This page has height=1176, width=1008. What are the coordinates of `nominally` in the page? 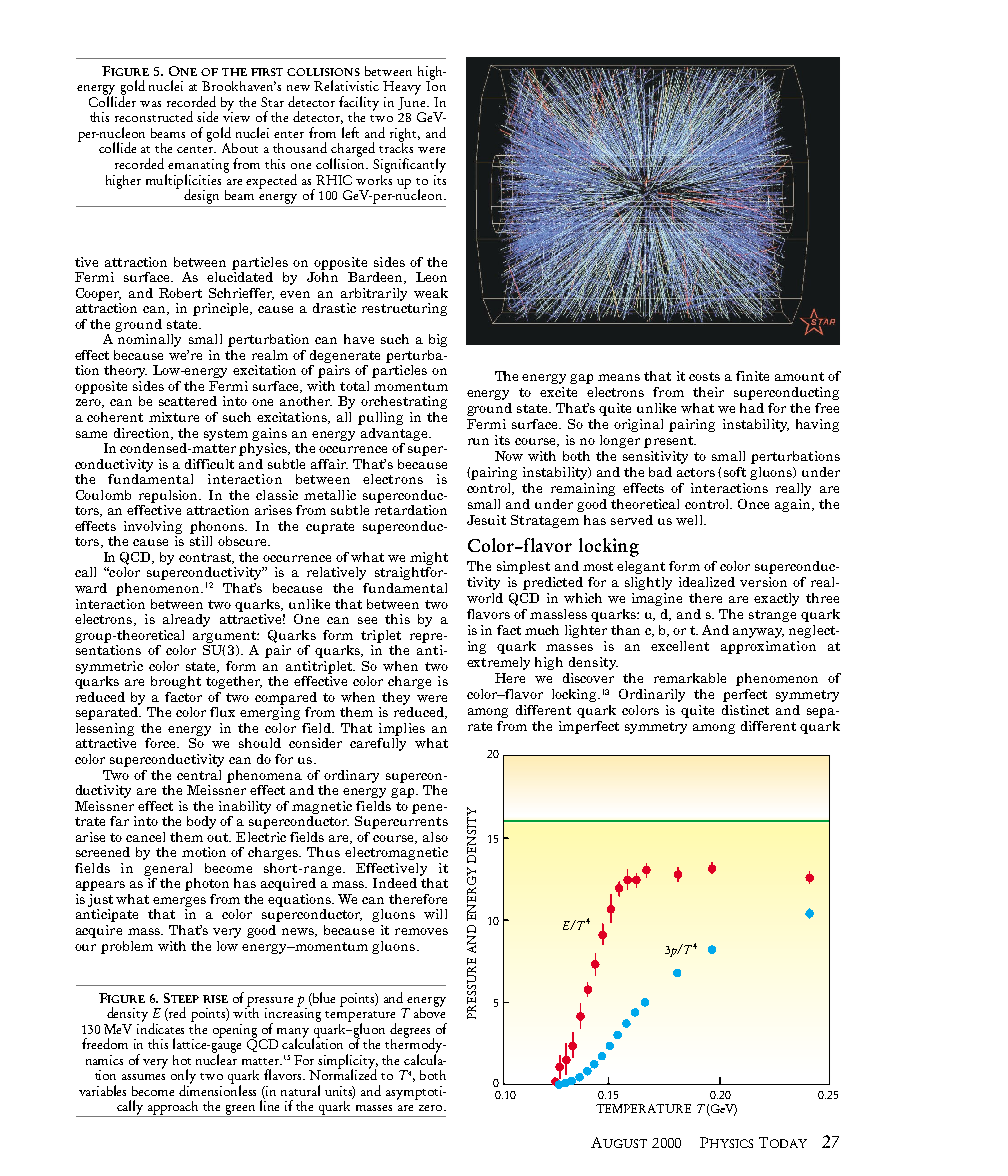 It's located at (148, 339).
